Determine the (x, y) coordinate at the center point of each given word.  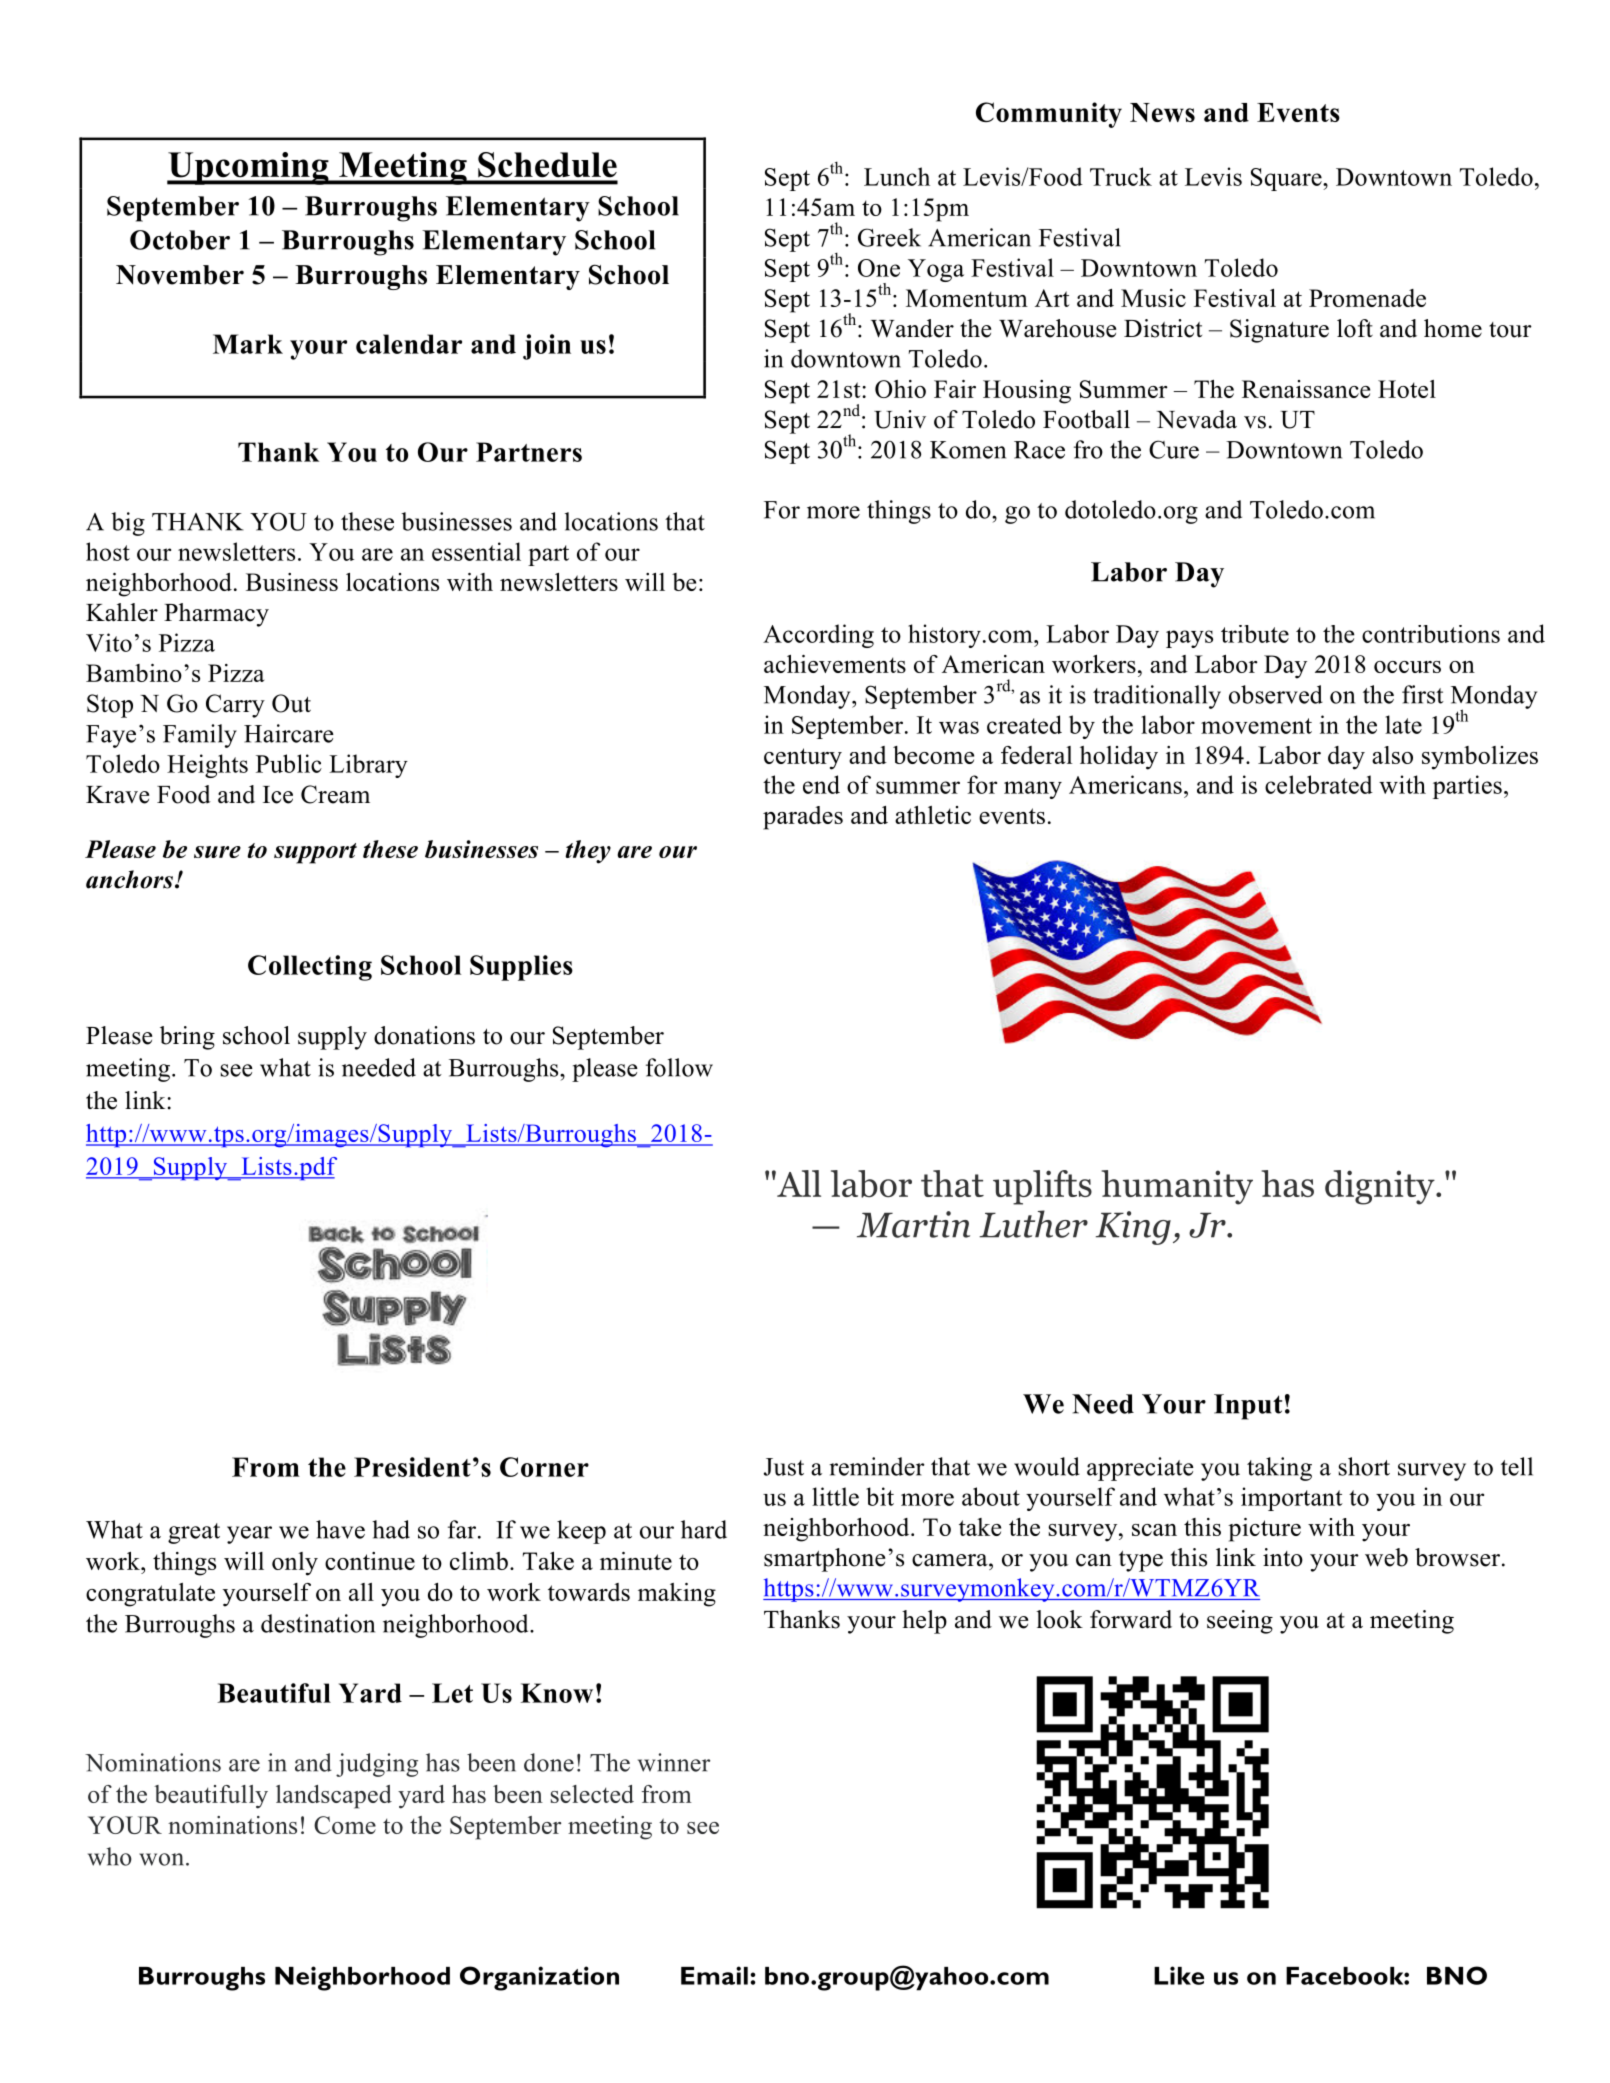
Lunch (897, 176)
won (163, 1859)
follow (679, 1067)
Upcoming (249, 168)
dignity (1381, 1187)
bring (187, 1038)
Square (1287, 179)
